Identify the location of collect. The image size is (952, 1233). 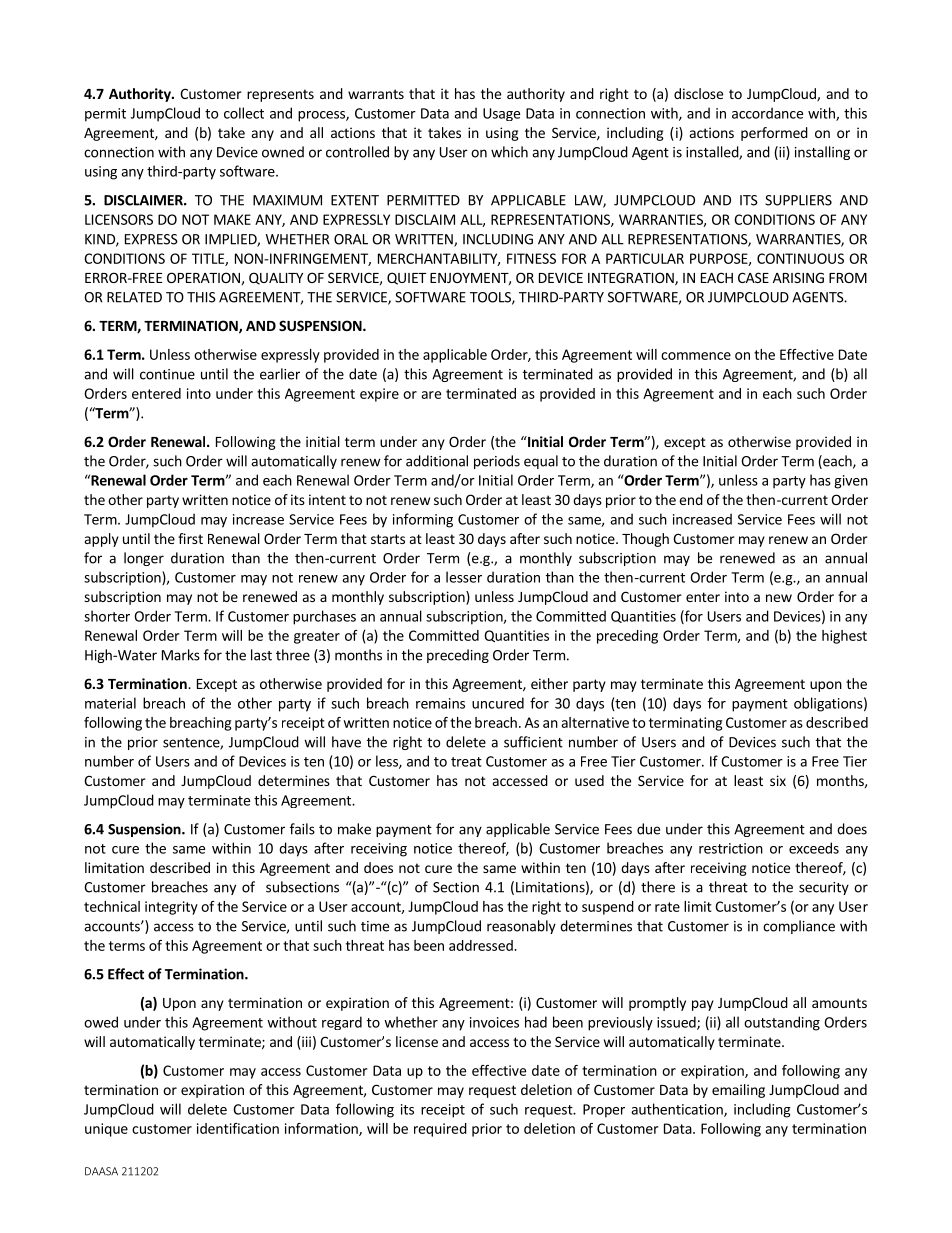
(244, 113).
